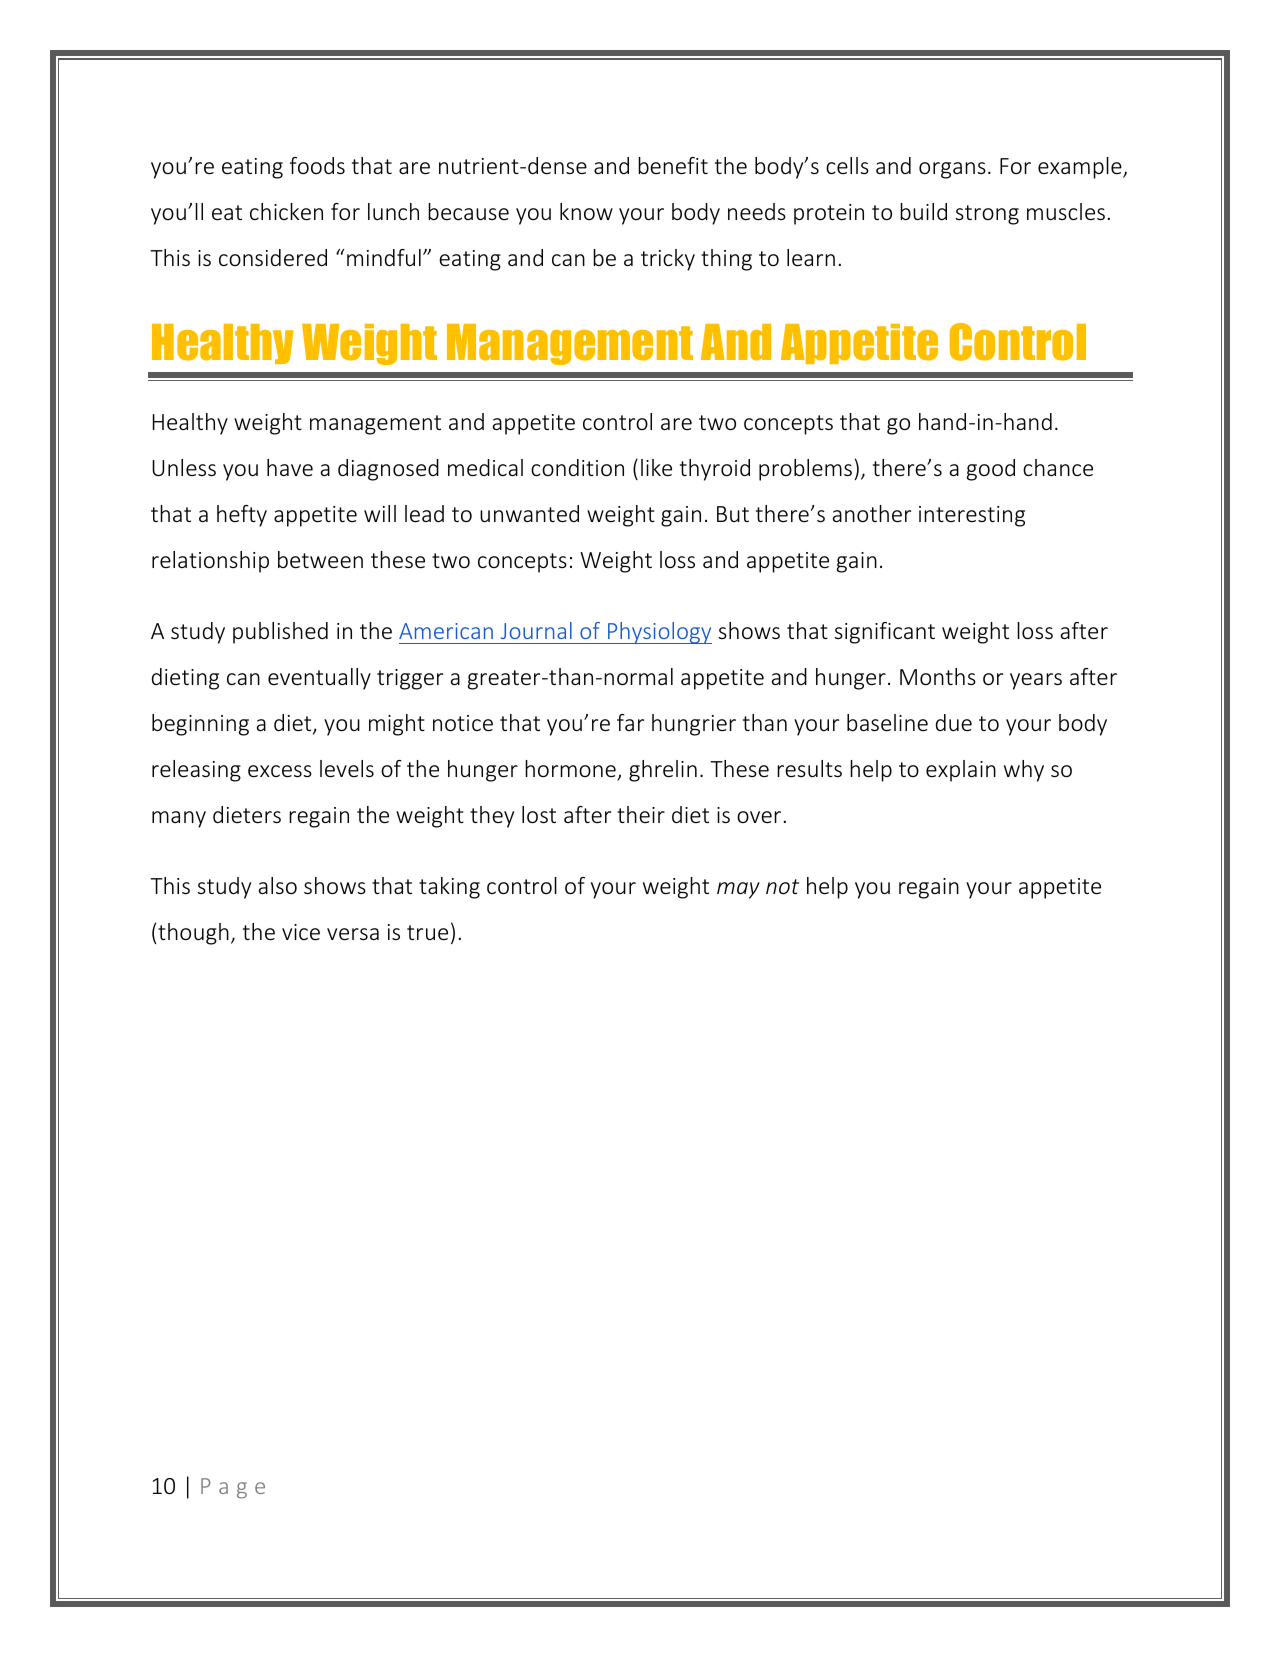  Describe the element at coordinates (738, 890) in the page. I see `may` at that location.
